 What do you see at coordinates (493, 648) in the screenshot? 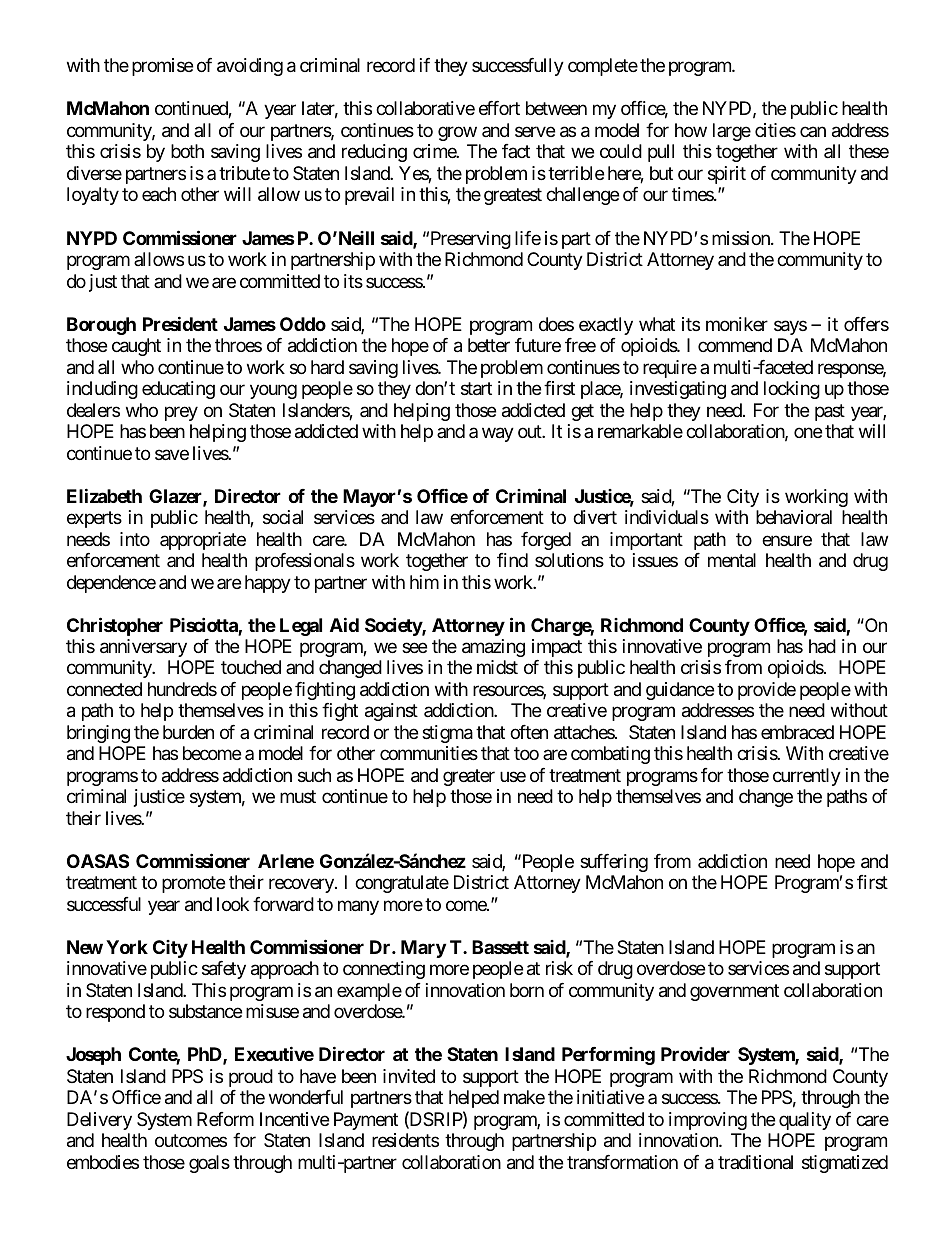
I see `amazing` at bounding box center [493, 648].
